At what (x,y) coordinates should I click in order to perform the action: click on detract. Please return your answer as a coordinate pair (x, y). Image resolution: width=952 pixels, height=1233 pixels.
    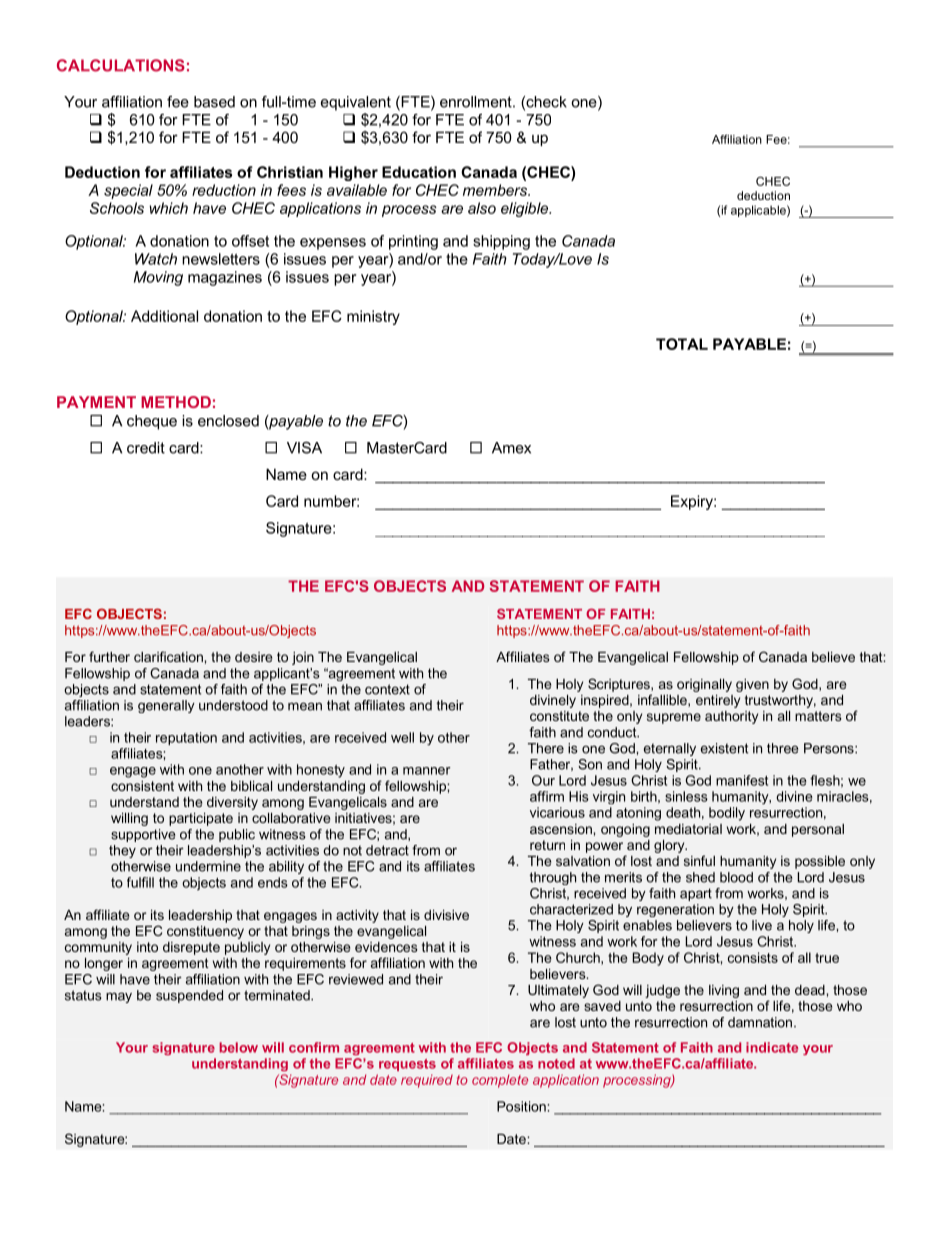
    Looking at the image, I should click on (387, 850).
